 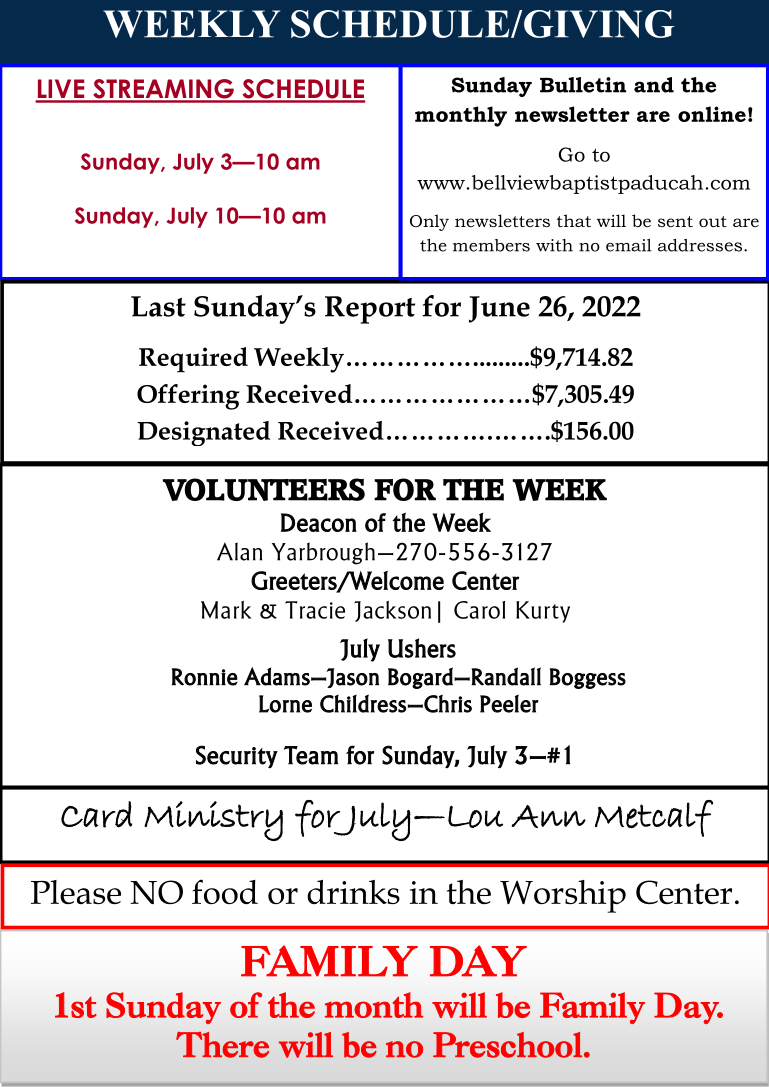 What do you see at coordinates (499, 309) in the page?
I see `June` at bounding box center [499, 309].
